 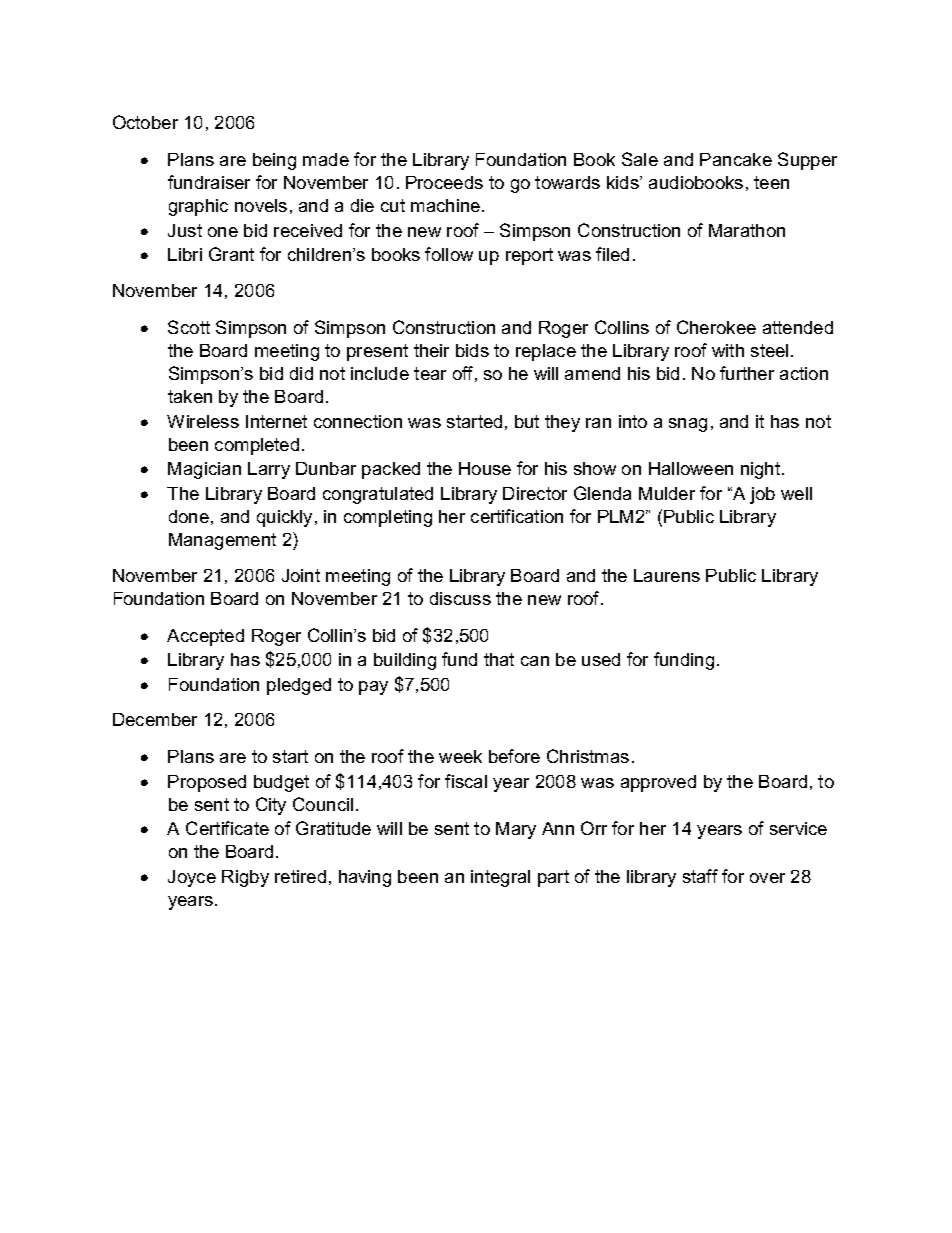 I want to click on being, so click(x=274, y=161).
